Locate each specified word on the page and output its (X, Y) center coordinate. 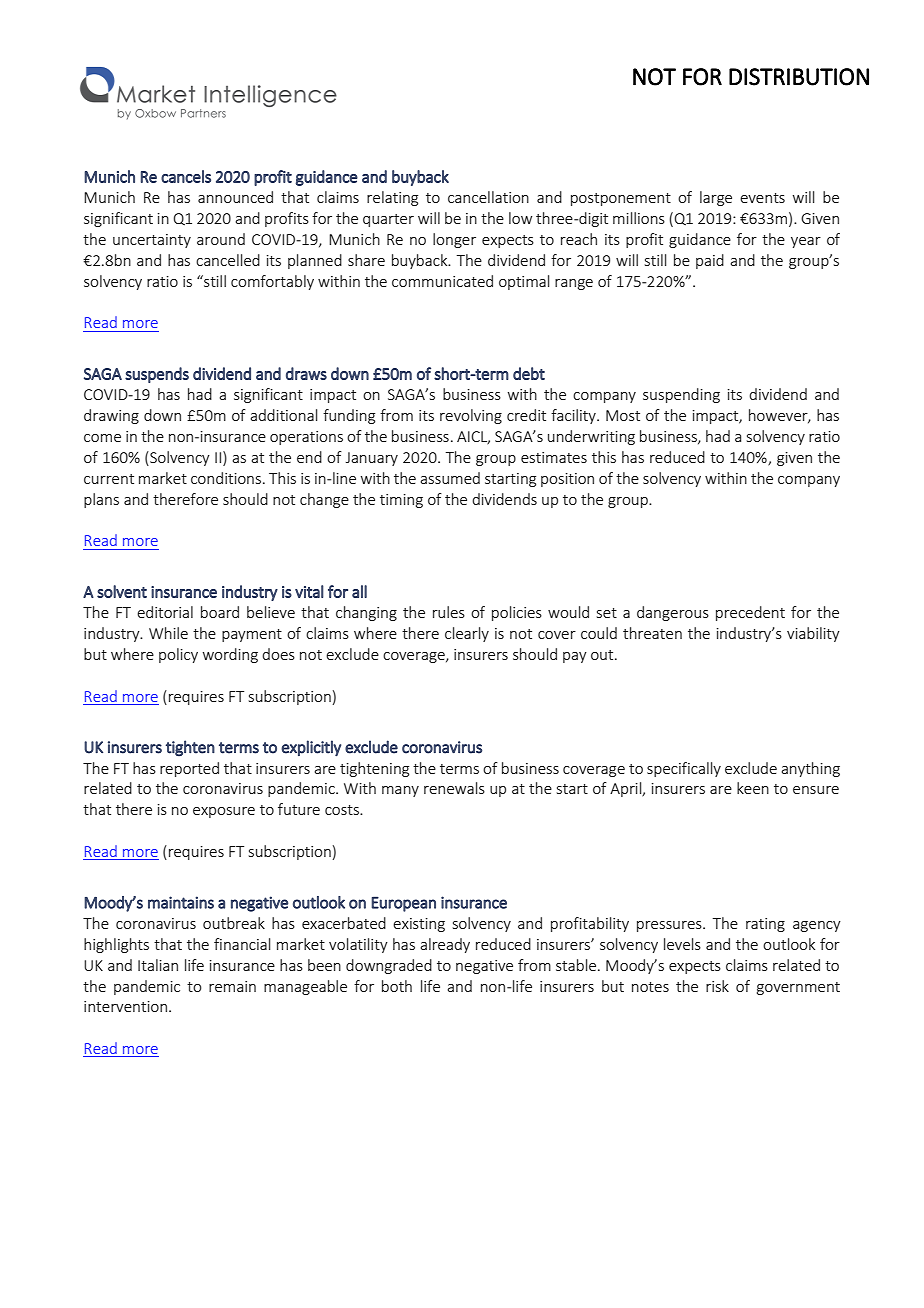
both (397, 986)
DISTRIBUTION (799, 77)
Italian (158, 965)
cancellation (488, 197)
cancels (186, 176)
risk (717, 986)
